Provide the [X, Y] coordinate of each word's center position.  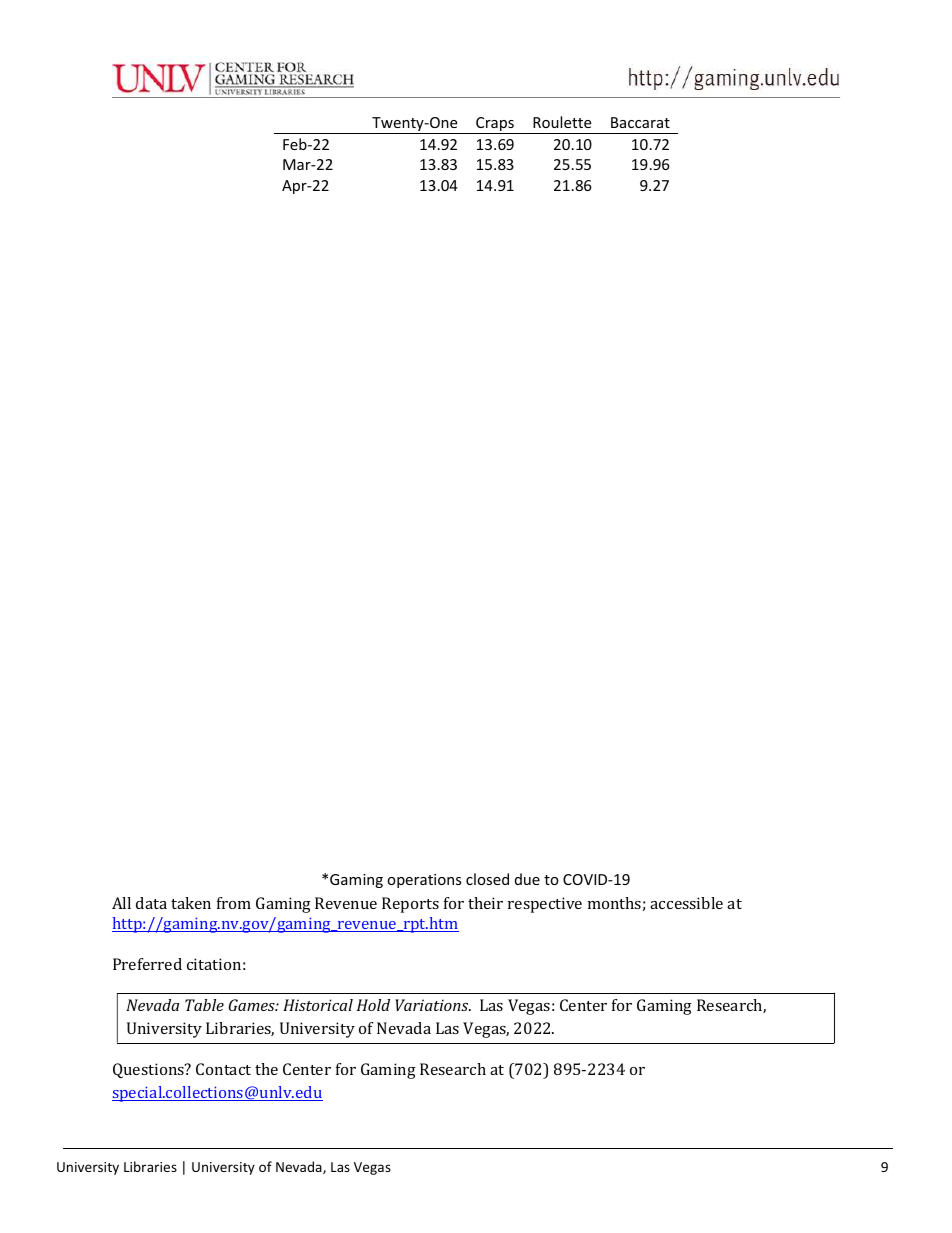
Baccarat [640, 122]
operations [424, 881]
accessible [686, 903]
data [151, 903]
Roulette [562, 122]
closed [487, 879]
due [527, 879]
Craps [495, 125]
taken [191, 903]
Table [204, 1005]
